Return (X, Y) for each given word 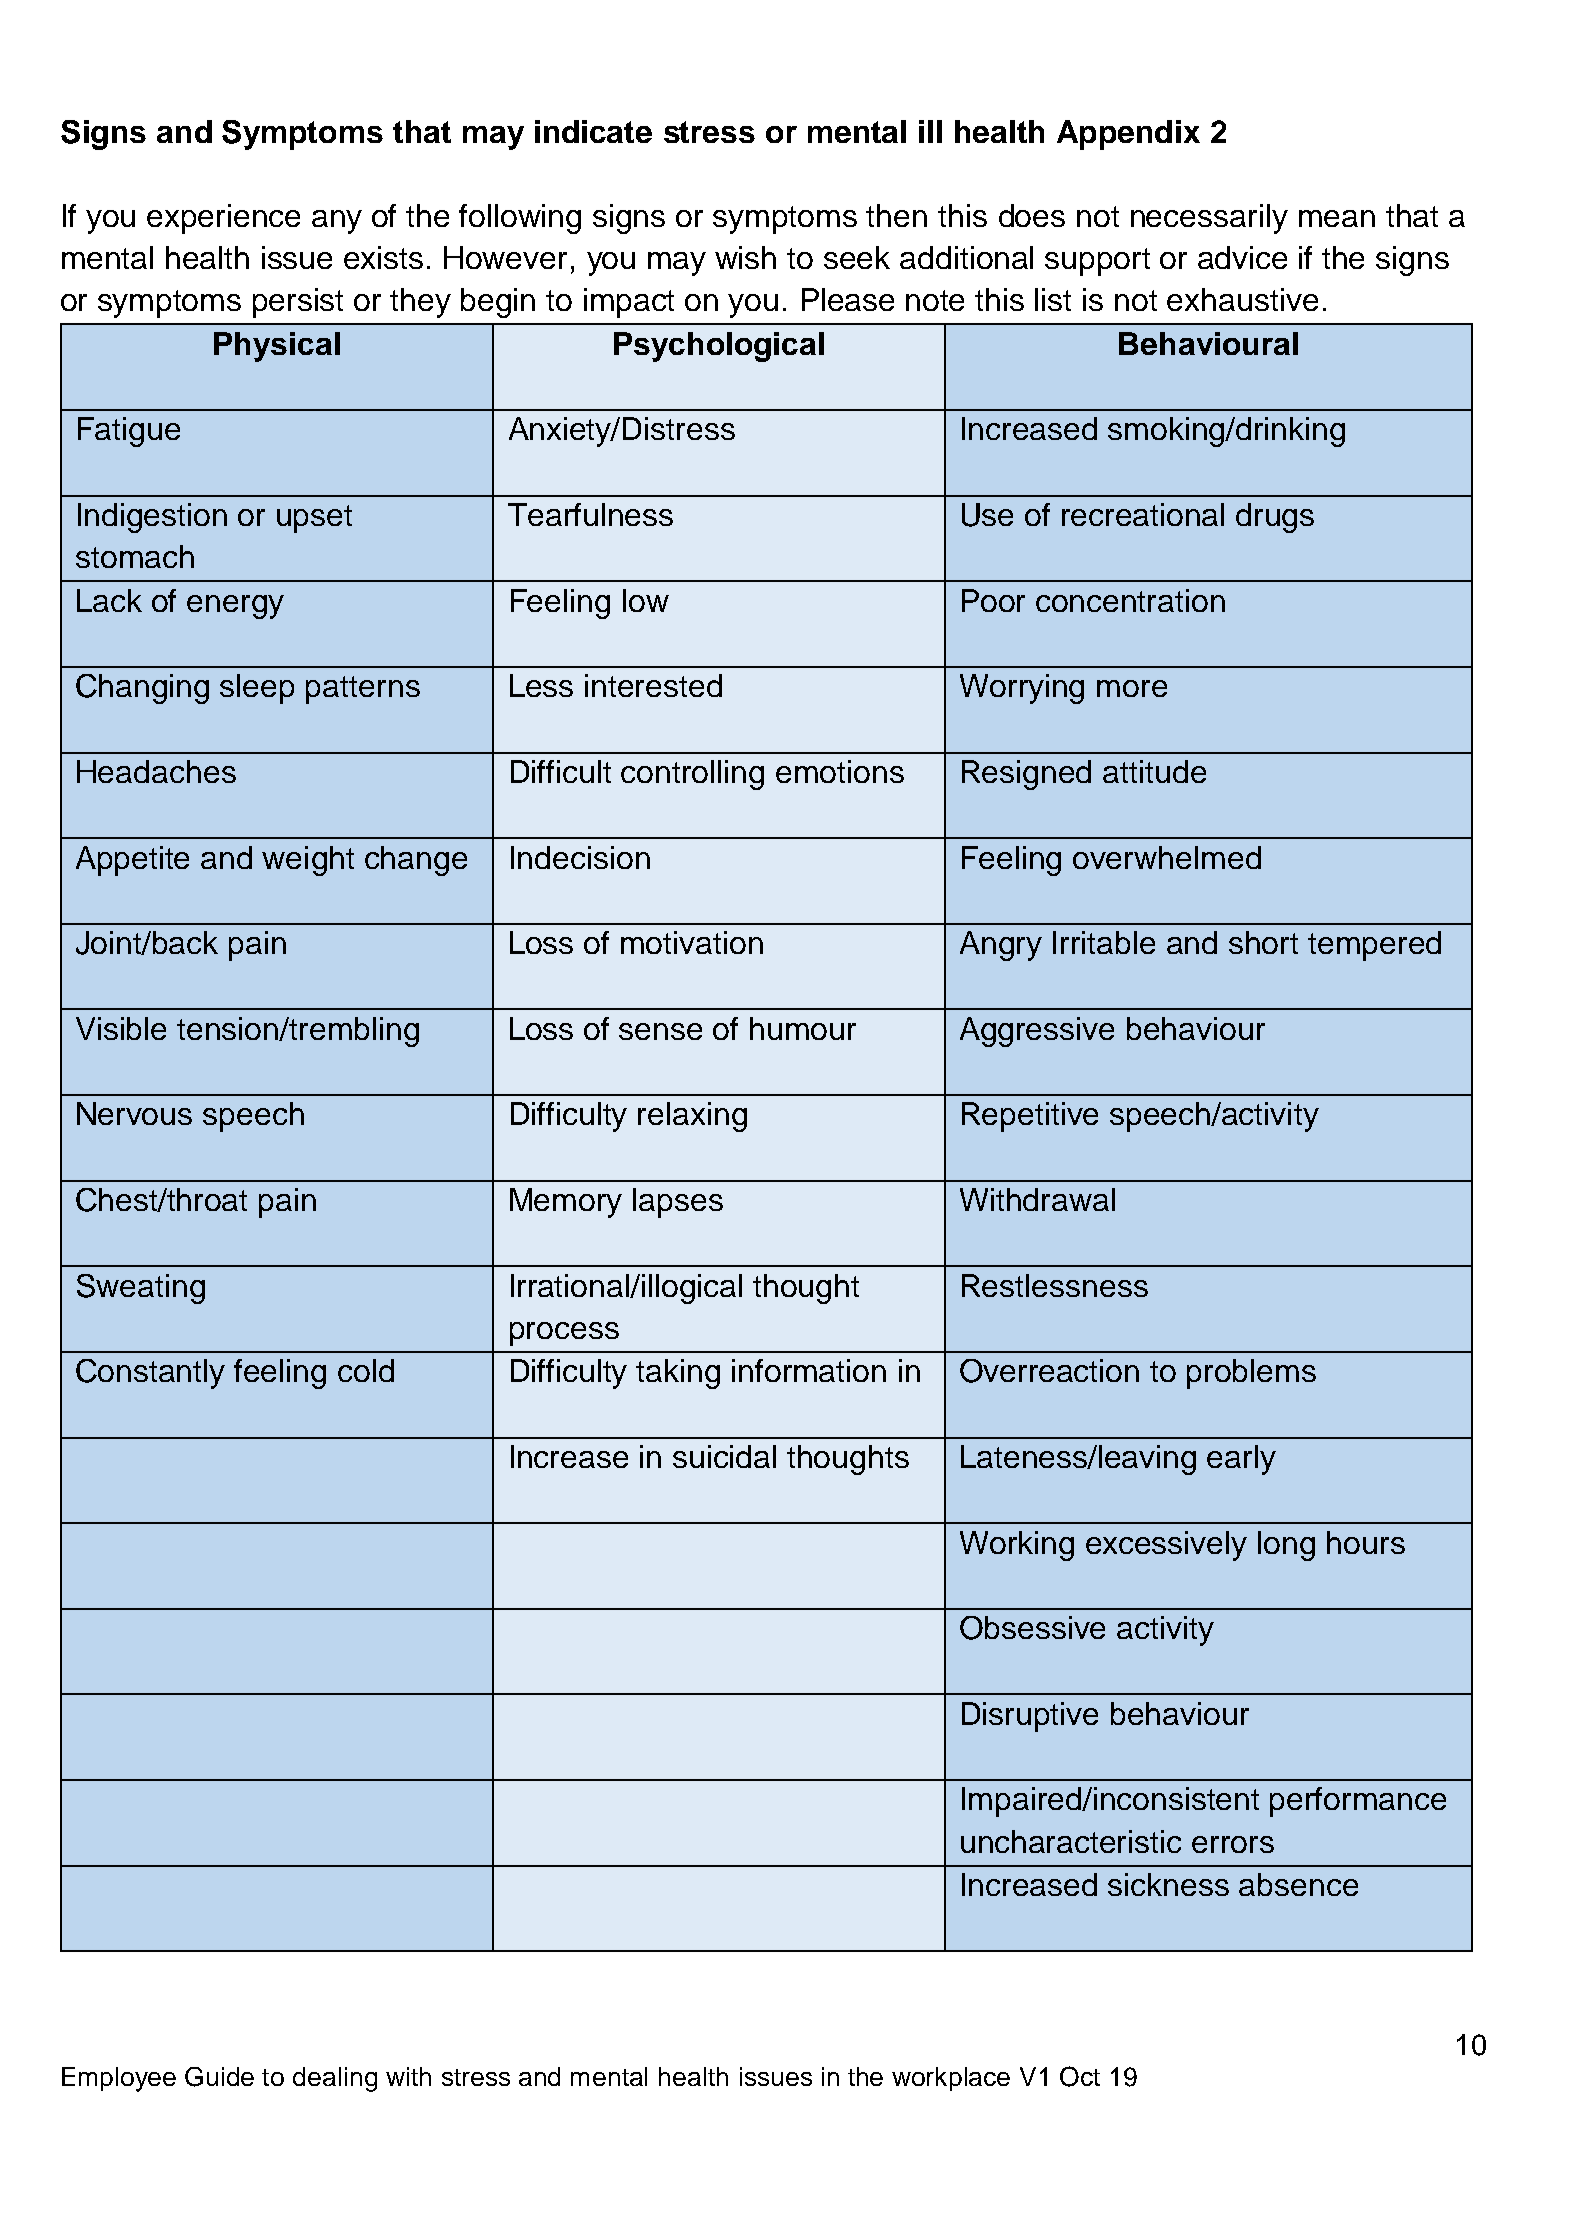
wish (745, 257)
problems (1251, 1374)
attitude (1154, 771)
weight (308, 861)
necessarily (1209, 219)
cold (366, 1370)
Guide (219, 2077)
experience (223, 219)
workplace (951, 2079)
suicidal (724, 1456)
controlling (692, 775)
